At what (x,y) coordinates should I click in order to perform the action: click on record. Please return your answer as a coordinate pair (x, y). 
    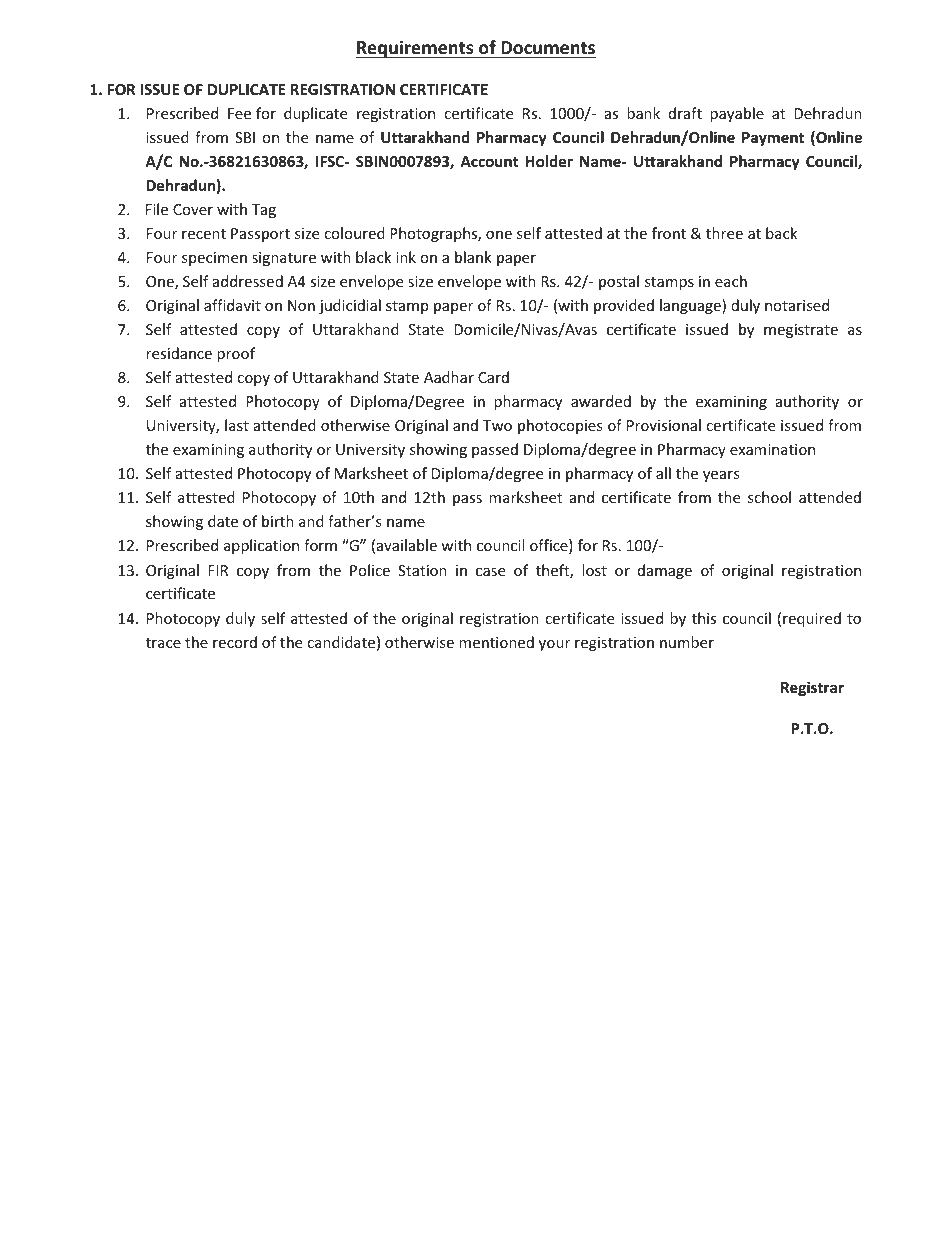
    Looking at the image, I should click on (235, 642).
